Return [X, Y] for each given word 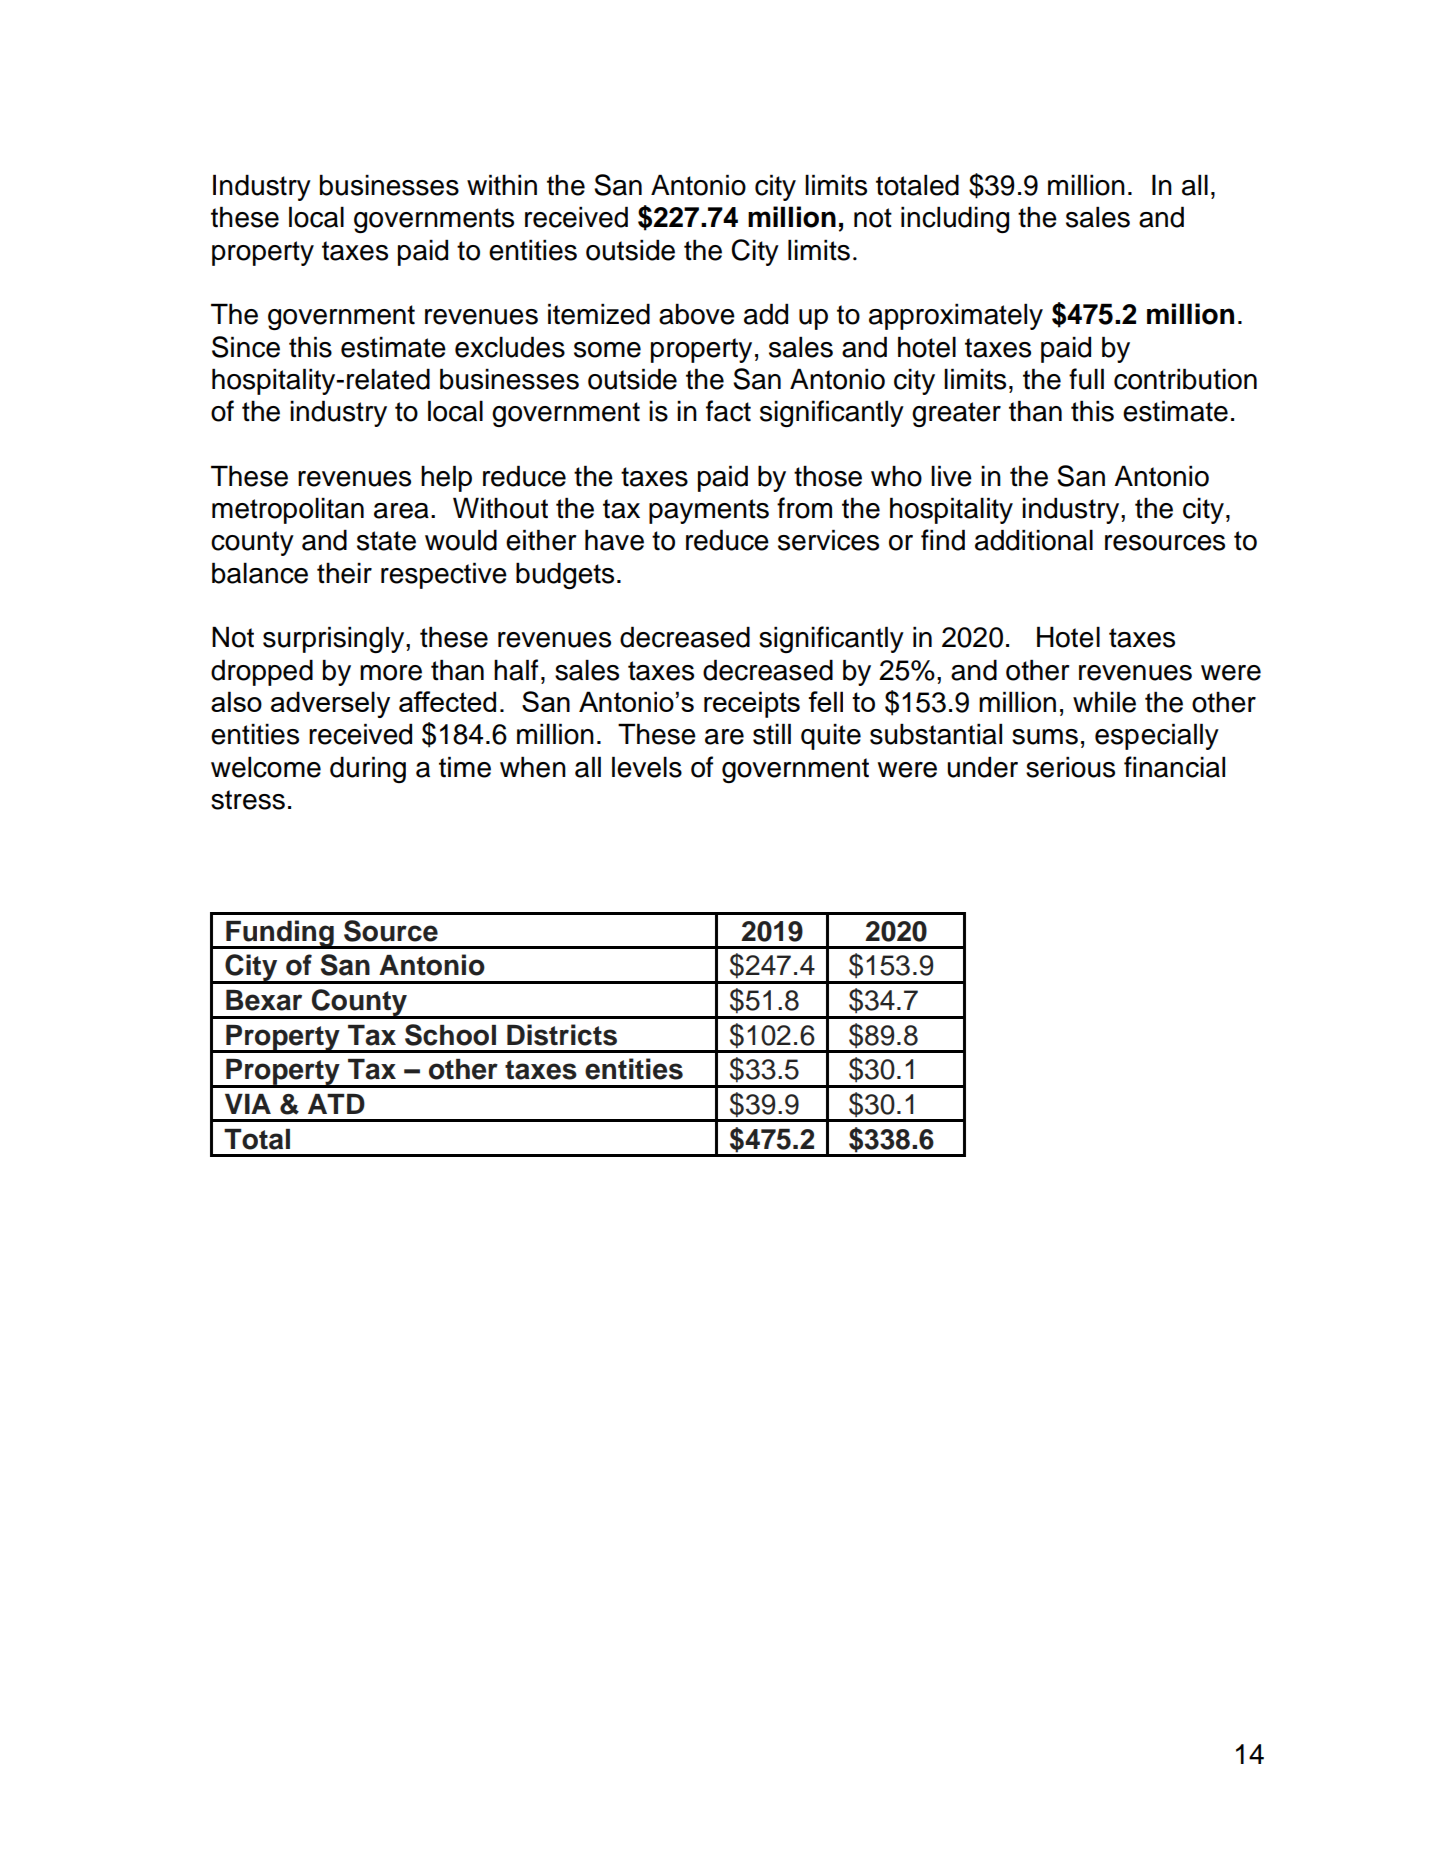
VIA [248, 1104]
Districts [562, 1035]
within [502, 184]
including [955, 219]
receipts [752, 704]
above [697, 314]
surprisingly [335, 639]
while [1104, 702]
